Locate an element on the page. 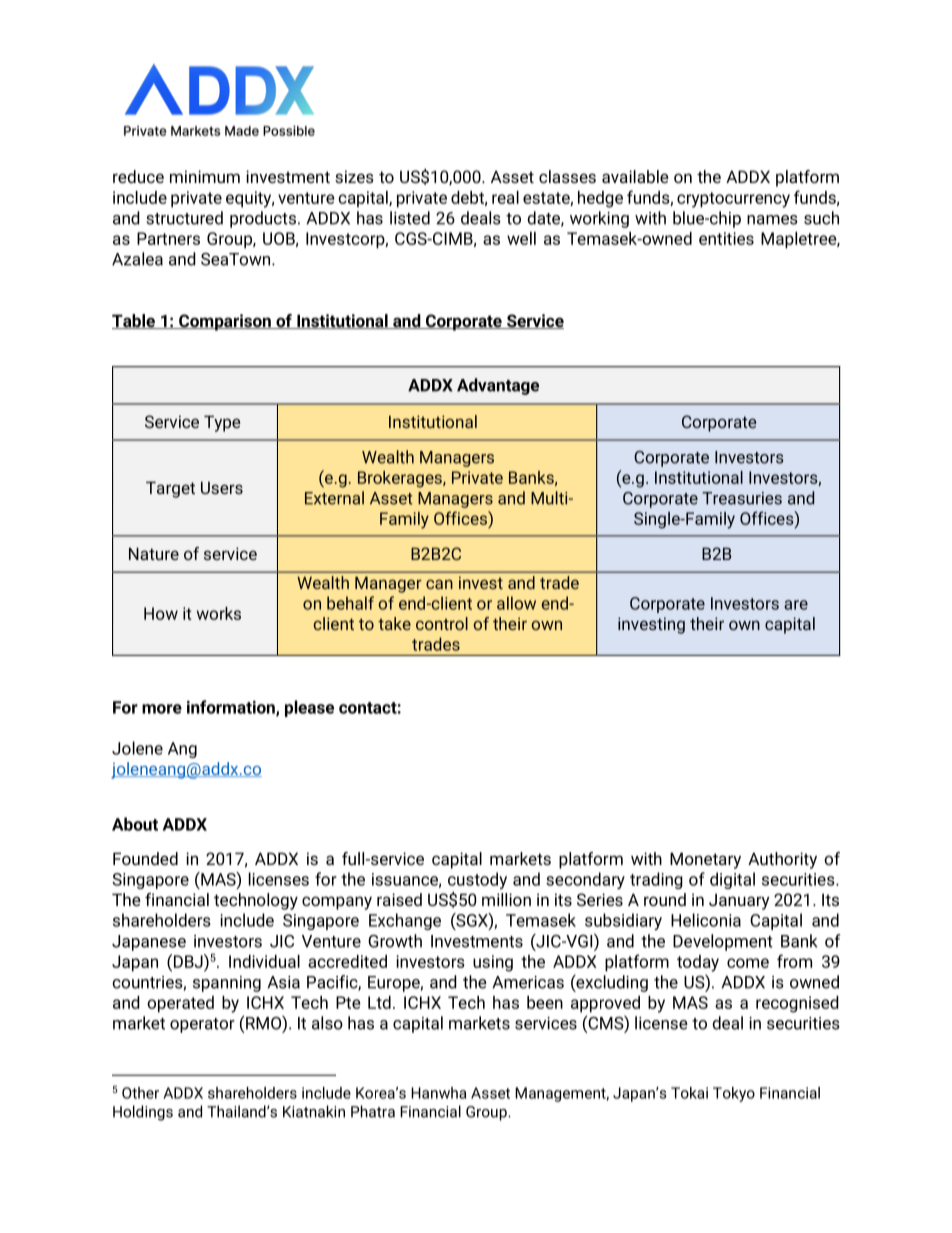 This document has height=1233, width=952. real is located at coordinates (505, 197).
